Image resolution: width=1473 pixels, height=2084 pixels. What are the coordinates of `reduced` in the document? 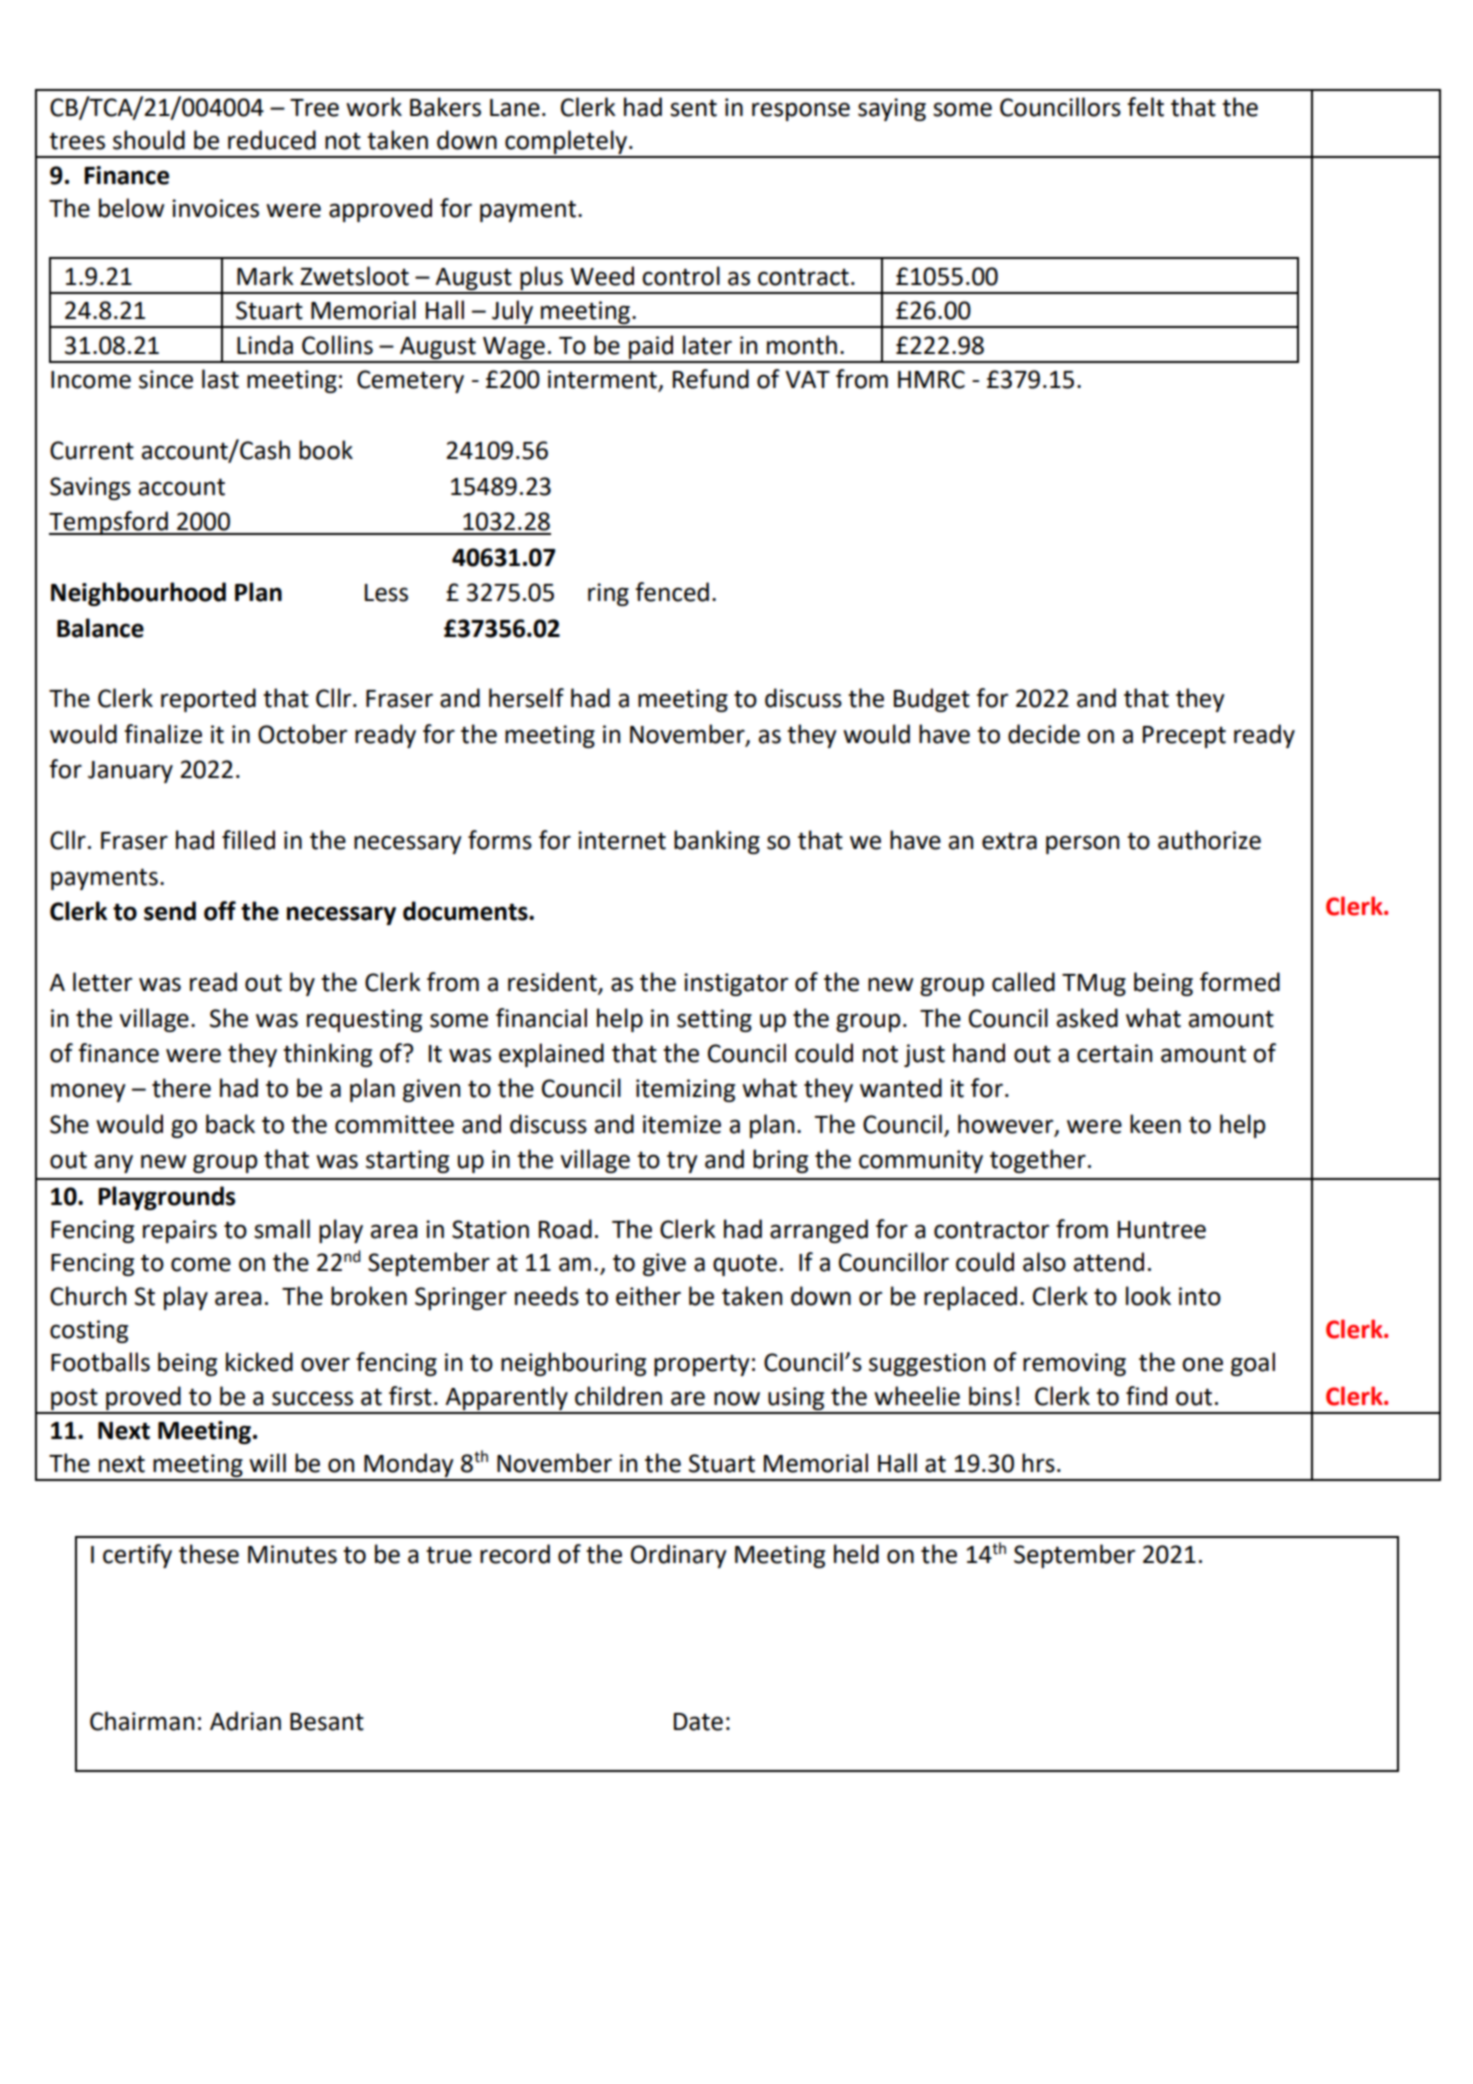 It's located at (272, 140).
